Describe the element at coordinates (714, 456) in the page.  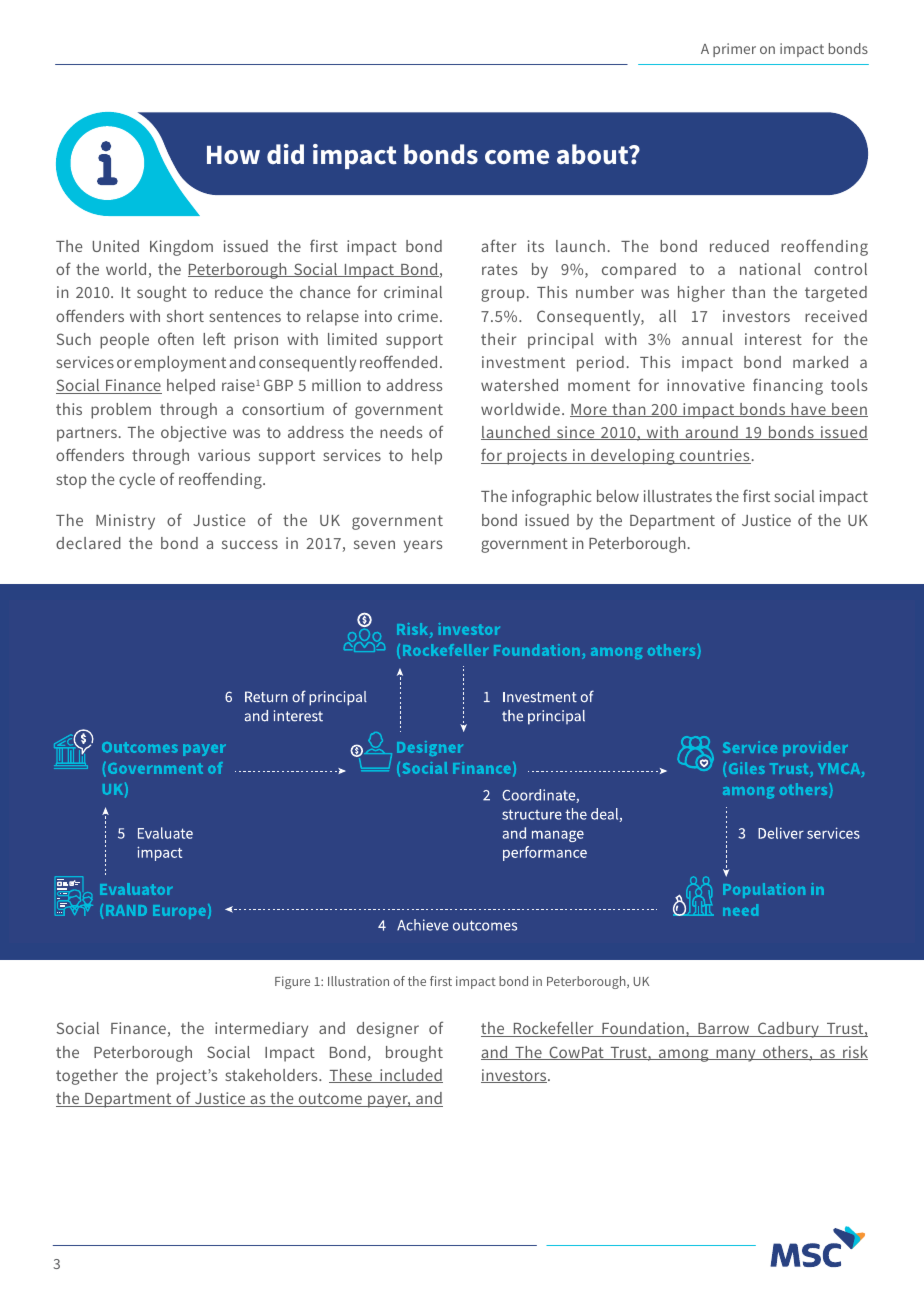
I see `countries` at that location.
